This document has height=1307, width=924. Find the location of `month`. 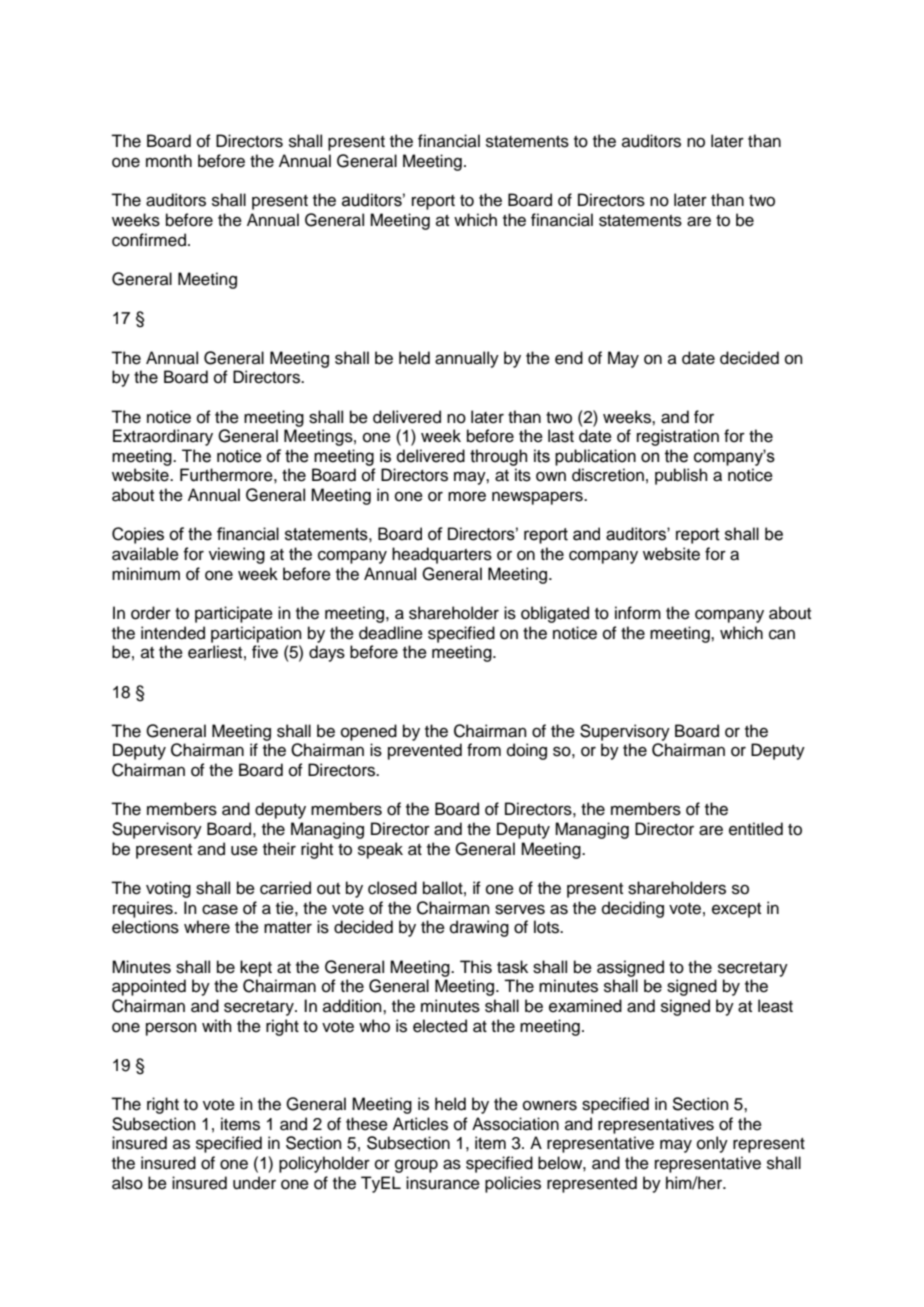

month is located at coordinates (169, 161).
